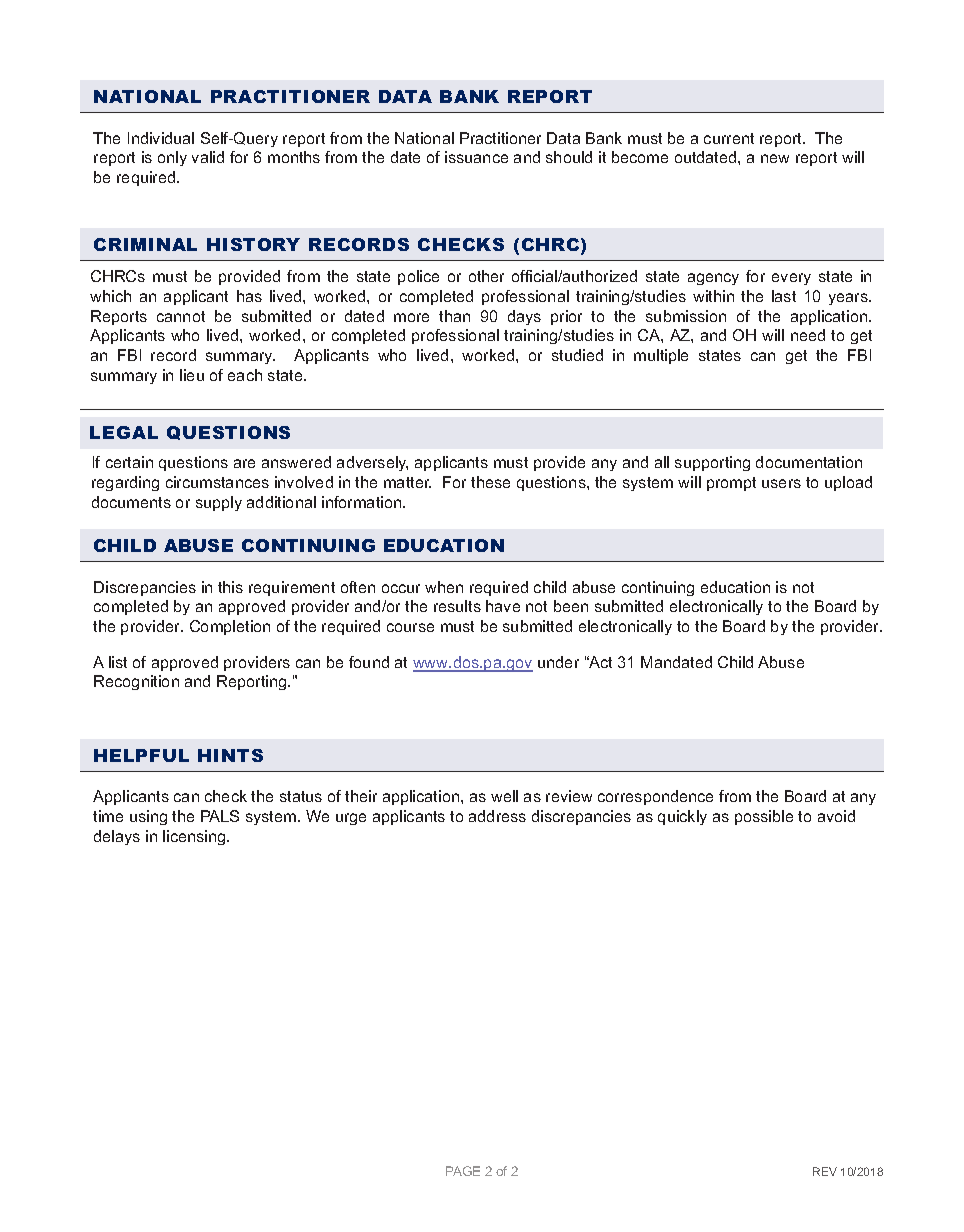  What do you see at coordinates (208, 157) in the screenshot?
I see `valid` at bounding box center [208, 157].
